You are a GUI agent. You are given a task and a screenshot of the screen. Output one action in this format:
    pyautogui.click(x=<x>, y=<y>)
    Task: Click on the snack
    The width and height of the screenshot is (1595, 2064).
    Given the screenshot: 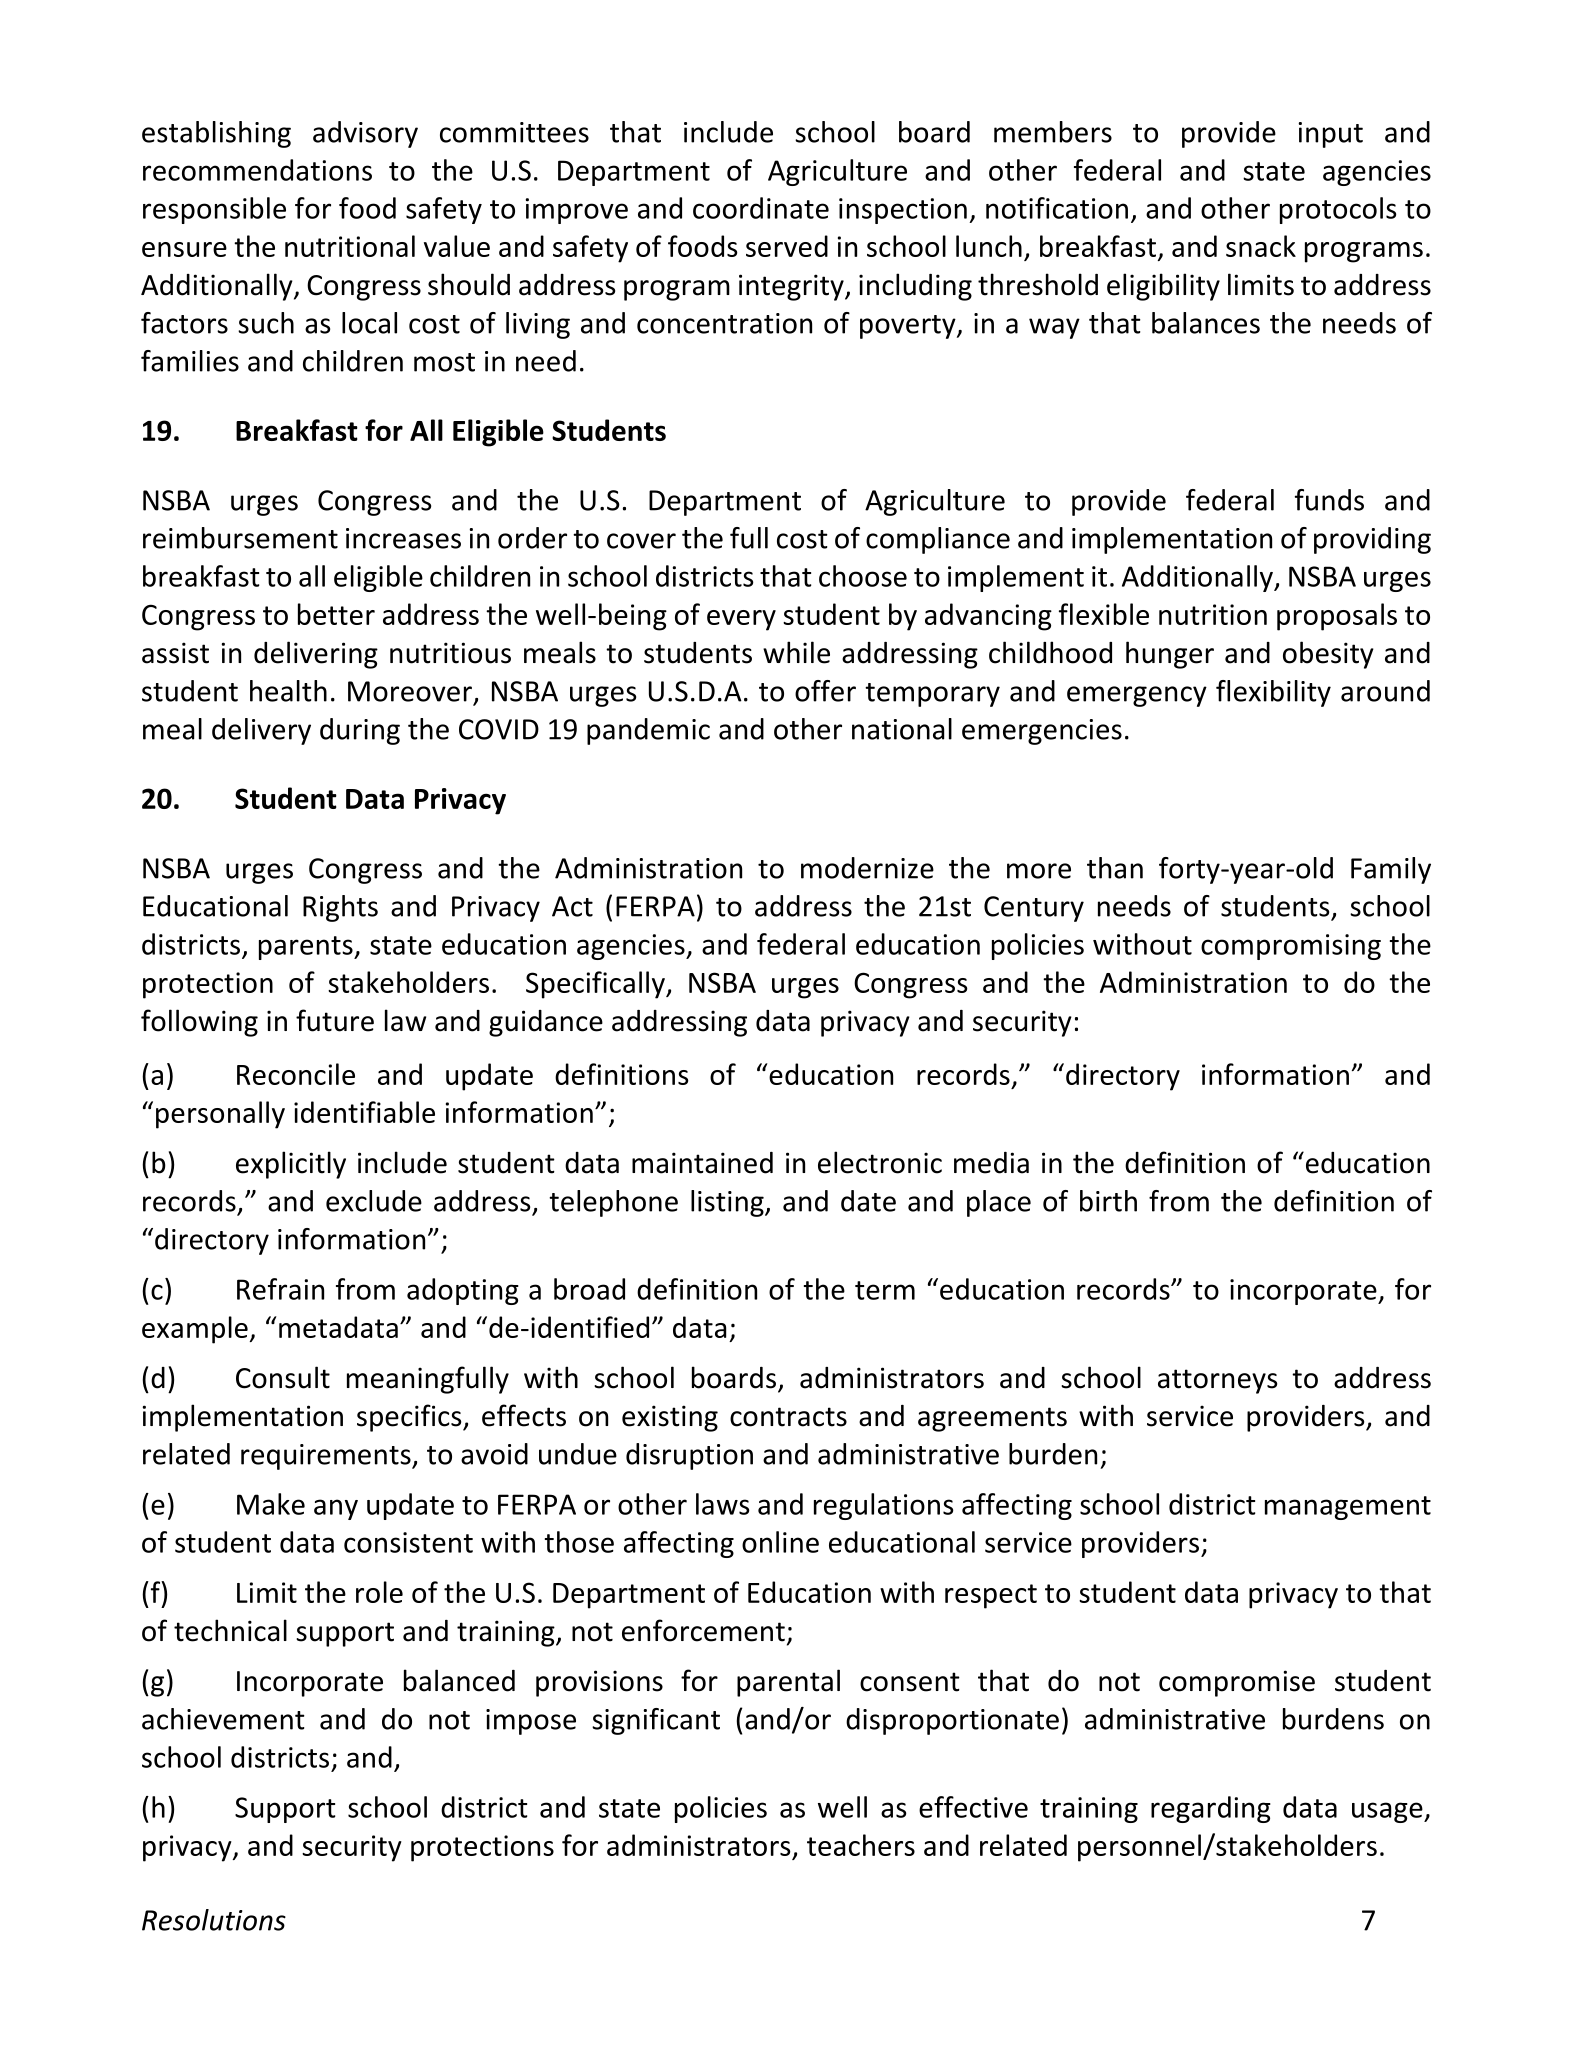 What is the action you would take?
    pyautogui.click(x=1261, y=246)
